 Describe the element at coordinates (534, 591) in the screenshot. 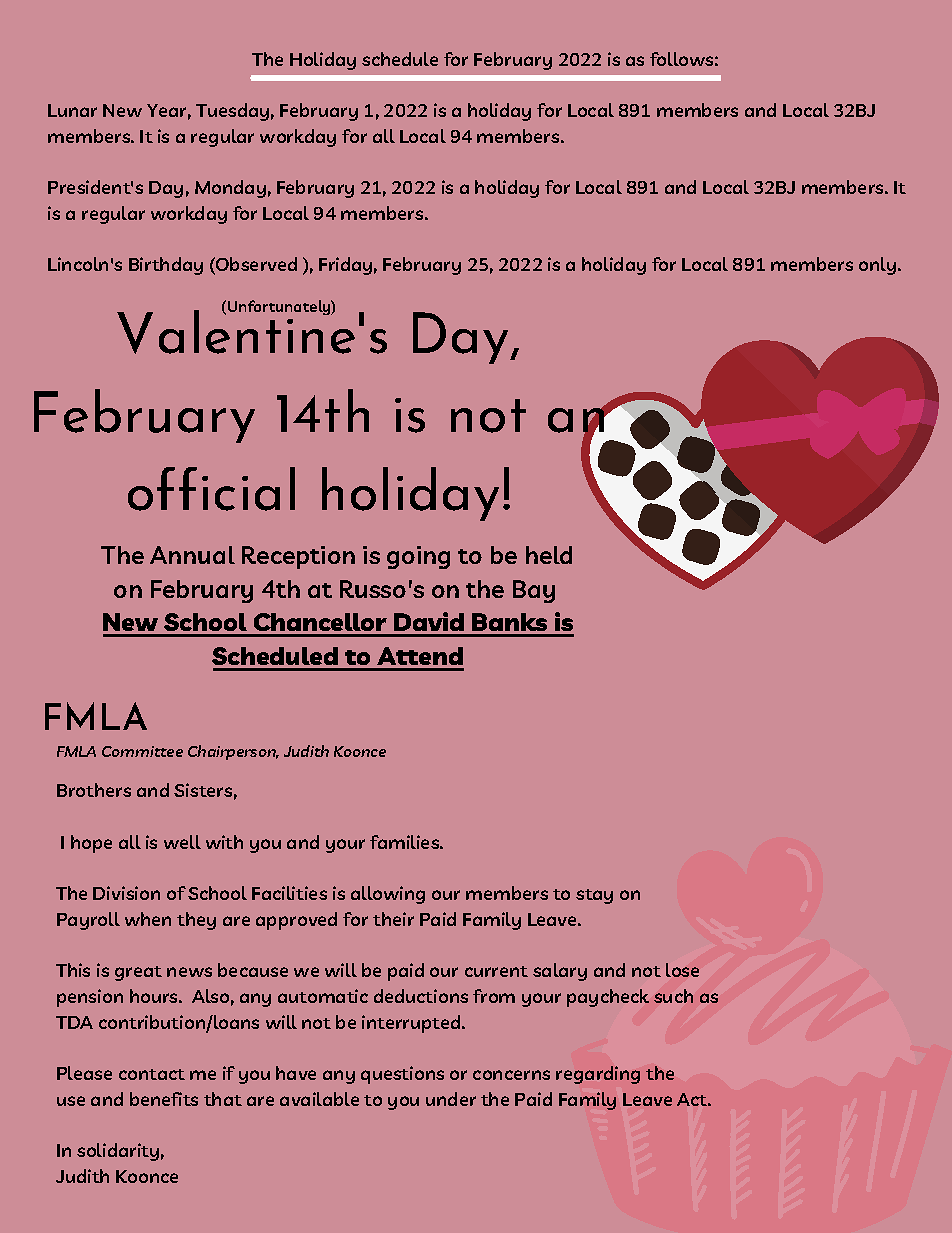

I see `Bay` at that location.
